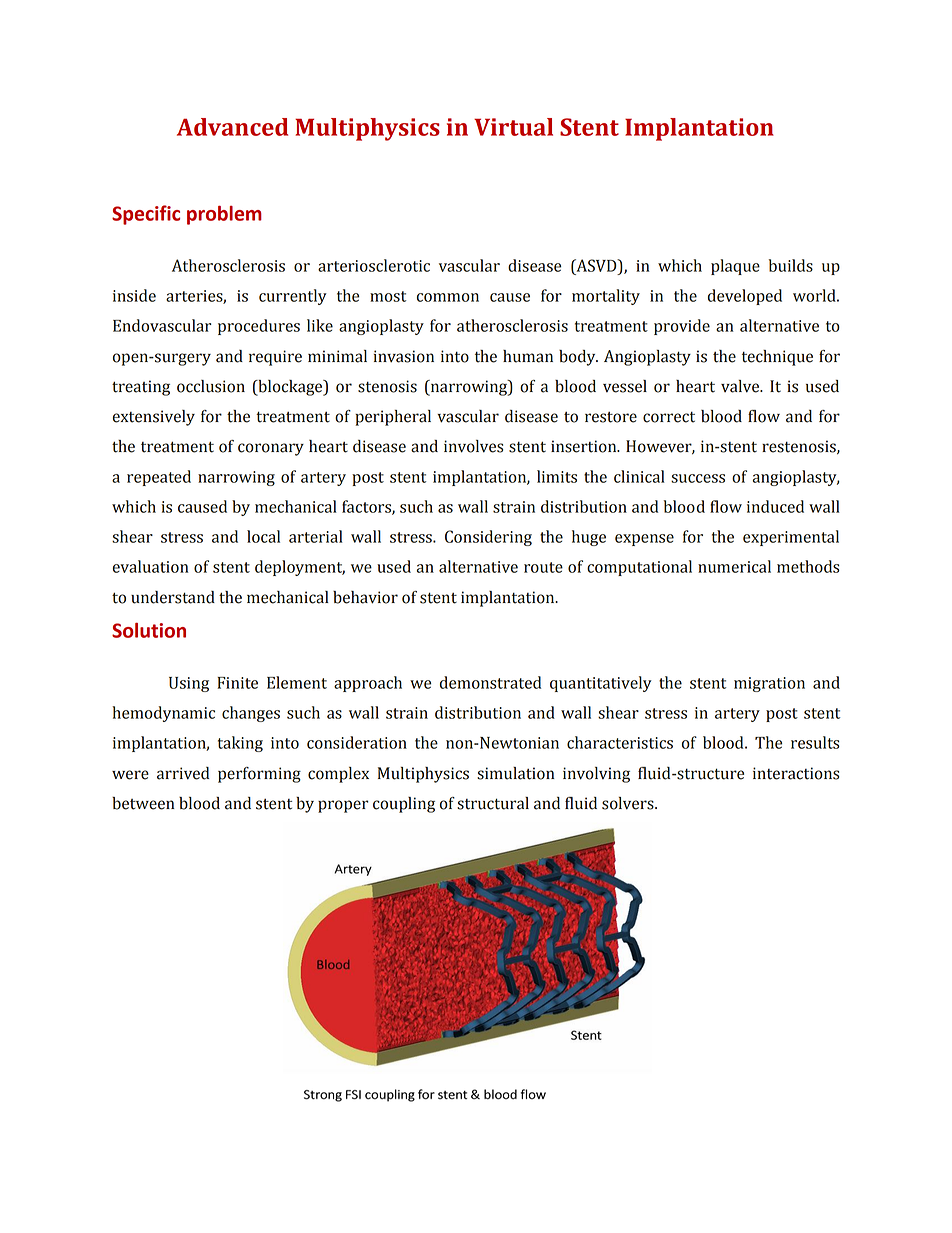  I want to click on occlusion, so click(211, 386).
